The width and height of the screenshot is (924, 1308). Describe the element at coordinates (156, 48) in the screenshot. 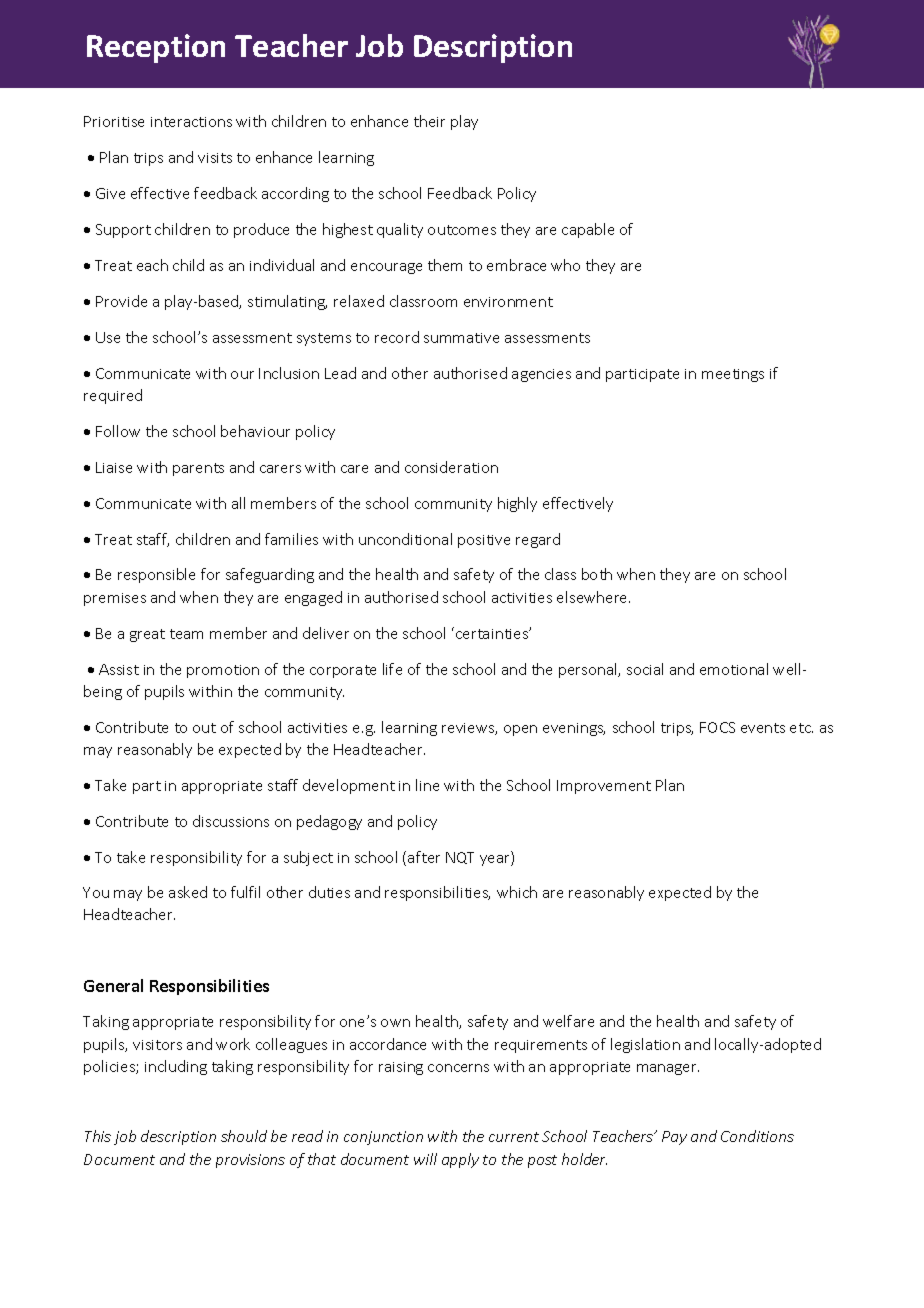

I see `Reception` at that location.
